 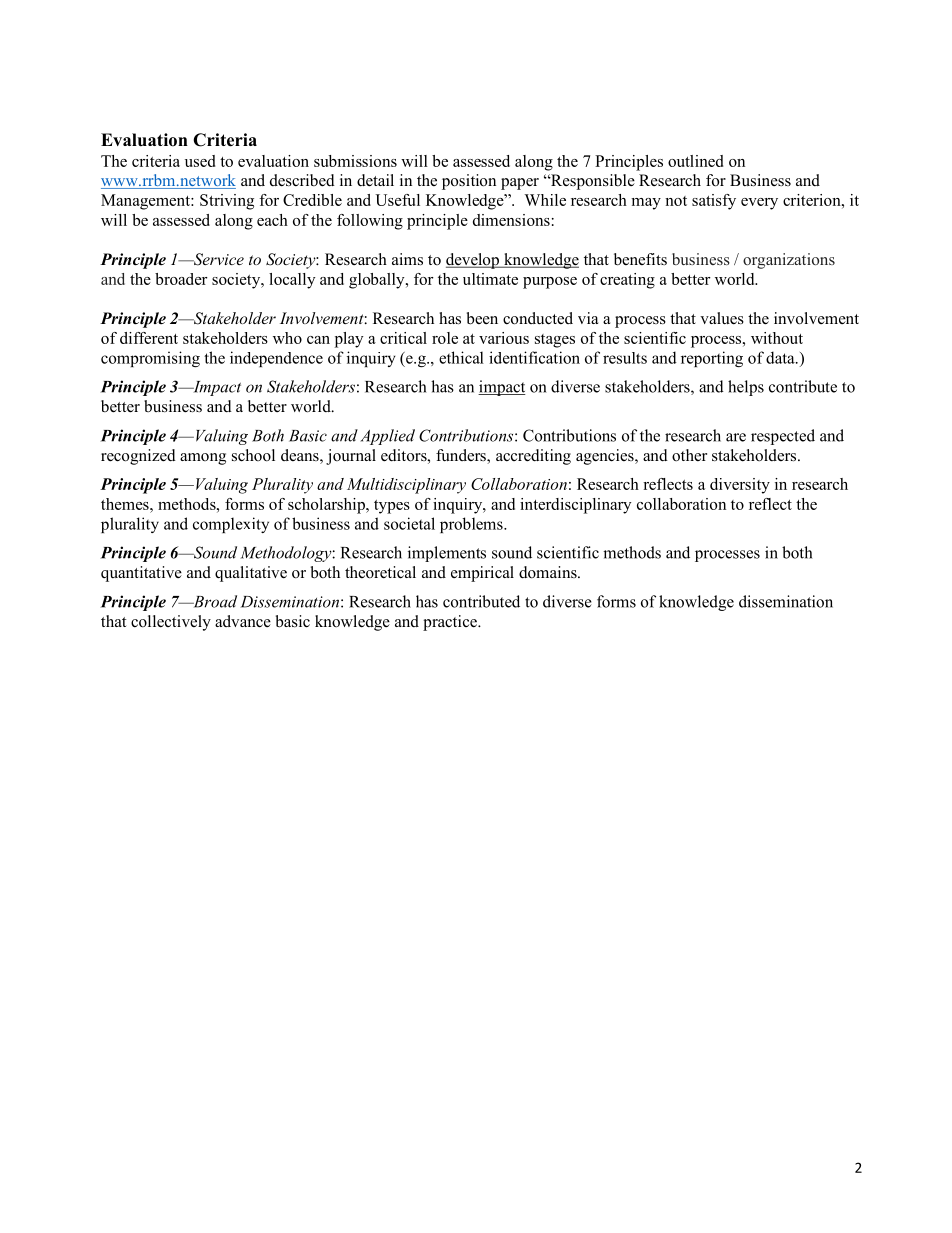 I want to click on ethical, so click(x=461, y=357).
